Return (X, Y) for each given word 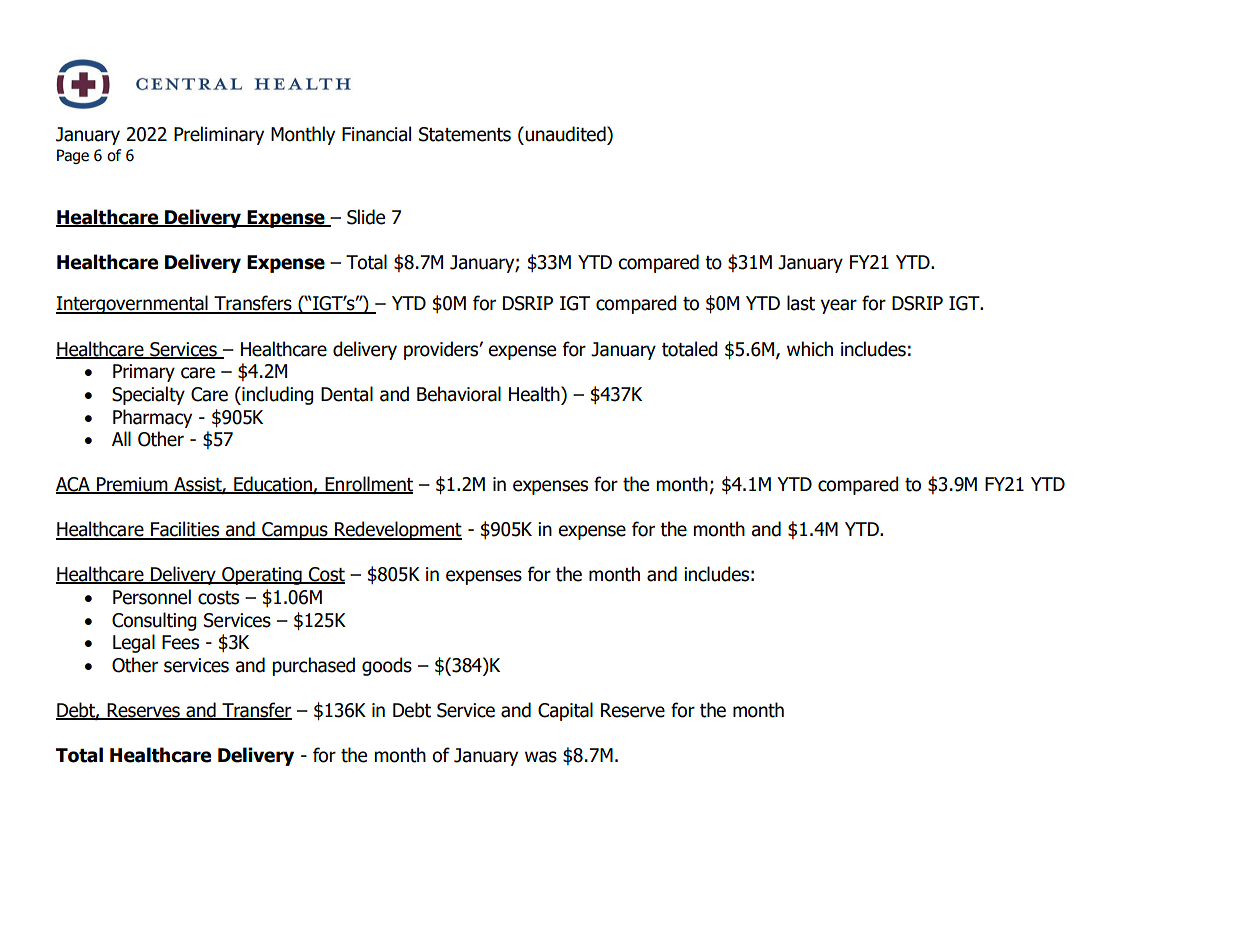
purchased (313, 666)
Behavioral (459, 394)
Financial (376, 134)
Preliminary (219, 135)
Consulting (154, 621)
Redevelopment (397, 530)
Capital (565, 711)
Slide (366, 217)
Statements (465, 134)
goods (387, 666)
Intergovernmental (133, 304)
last (801, 303)
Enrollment (368, 485)
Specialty (148, 395)
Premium (132, 485)
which (810, 349)
